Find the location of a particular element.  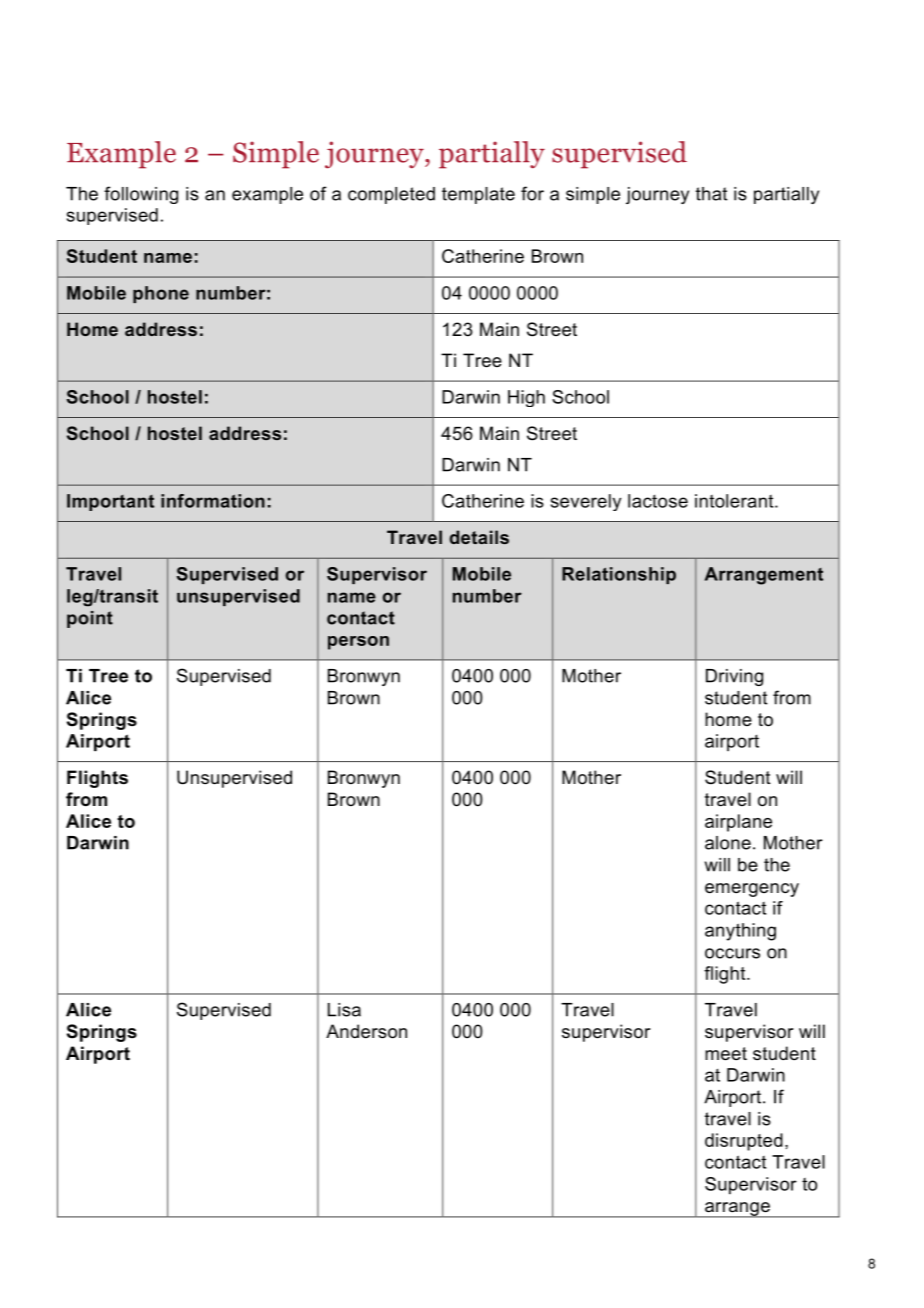

information is located at coordinates (213, 501).
